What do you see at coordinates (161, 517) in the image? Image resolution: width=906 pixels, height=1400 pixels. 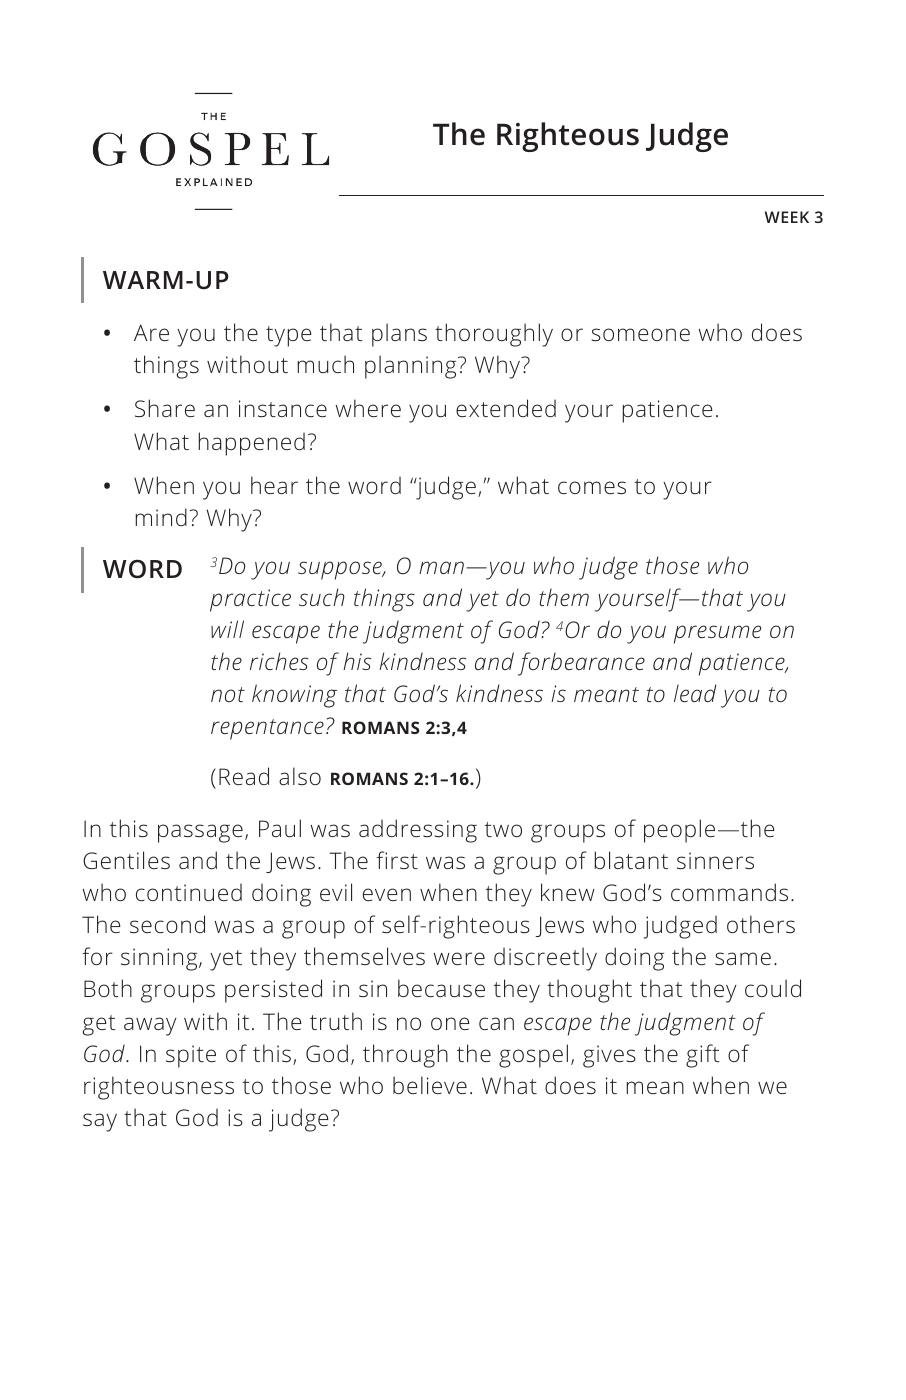 I see `mind` at bounding box center [161, 517].
